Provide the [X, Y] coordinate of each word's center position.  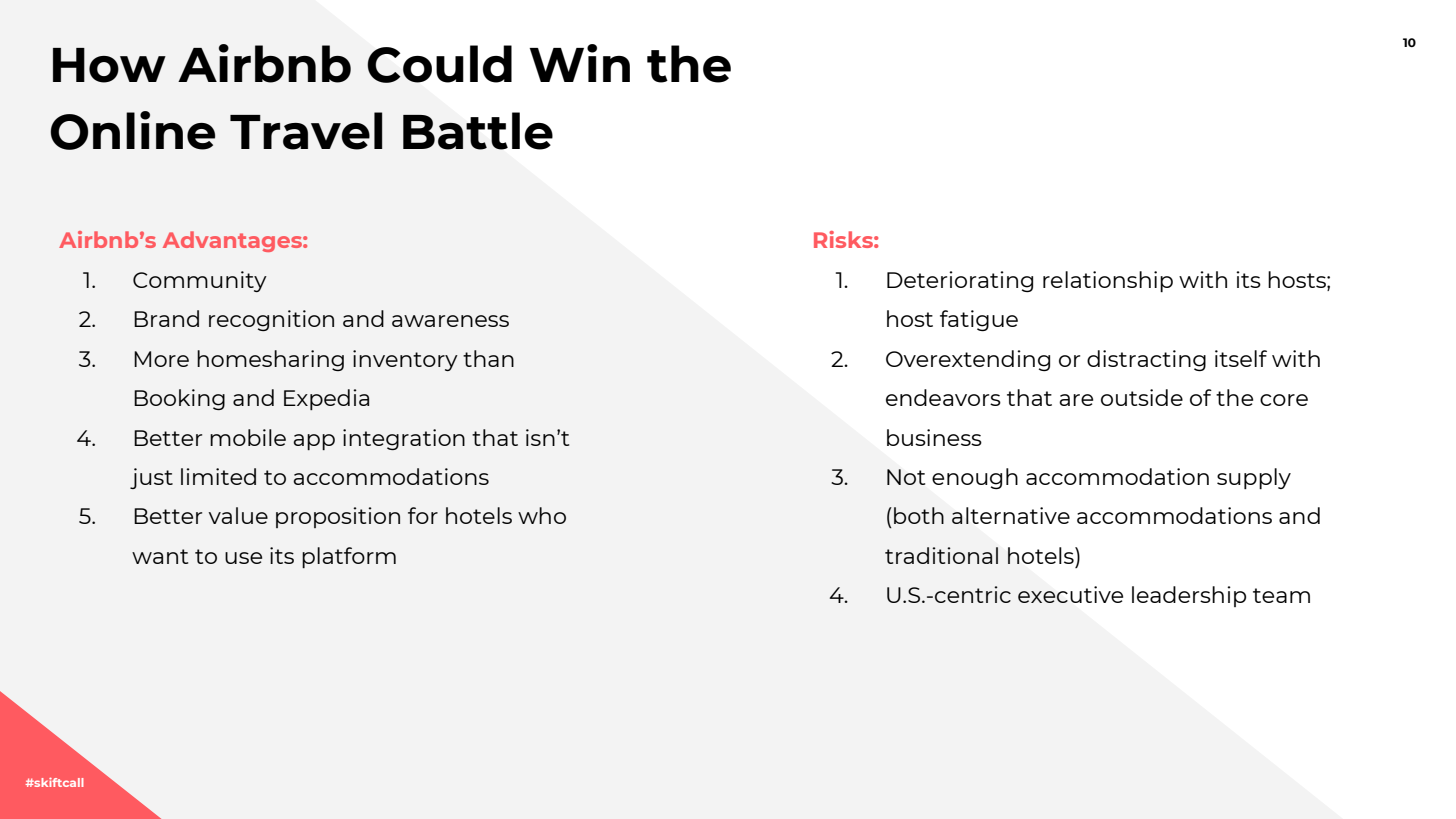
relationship [1108, 281]
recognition [271, 320]
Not [906, 477]
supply [1254, 478]
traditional [941, 555]
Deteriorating [960, 281]
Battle [478, 131]
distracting [1146, 360]
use [243, 558]
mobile [248, 437]
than [488, 358]
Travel [306, 131]
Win [579, 63]
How [109, 65]
